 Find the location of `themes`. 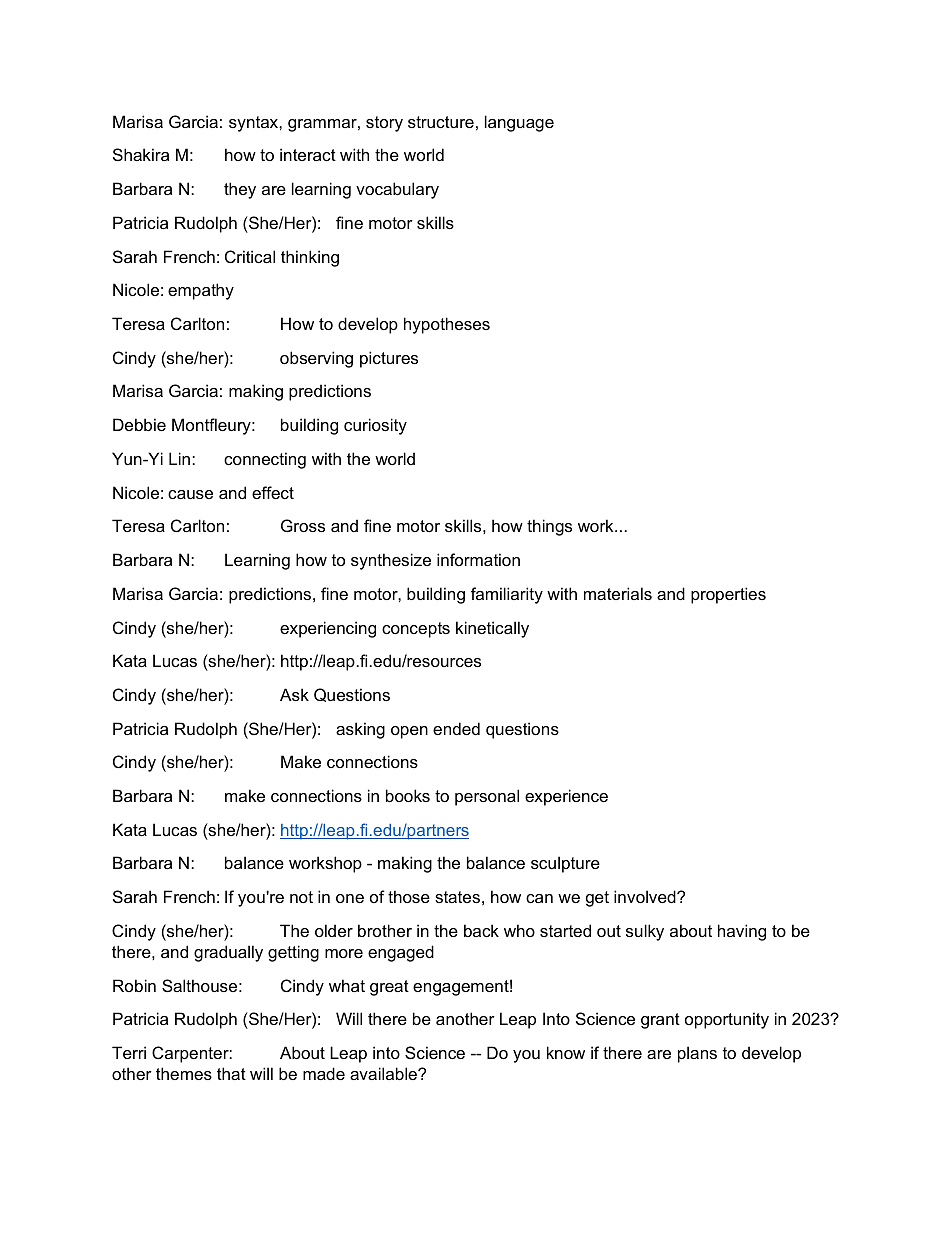

themes is located at coordinates (184, 1073).
